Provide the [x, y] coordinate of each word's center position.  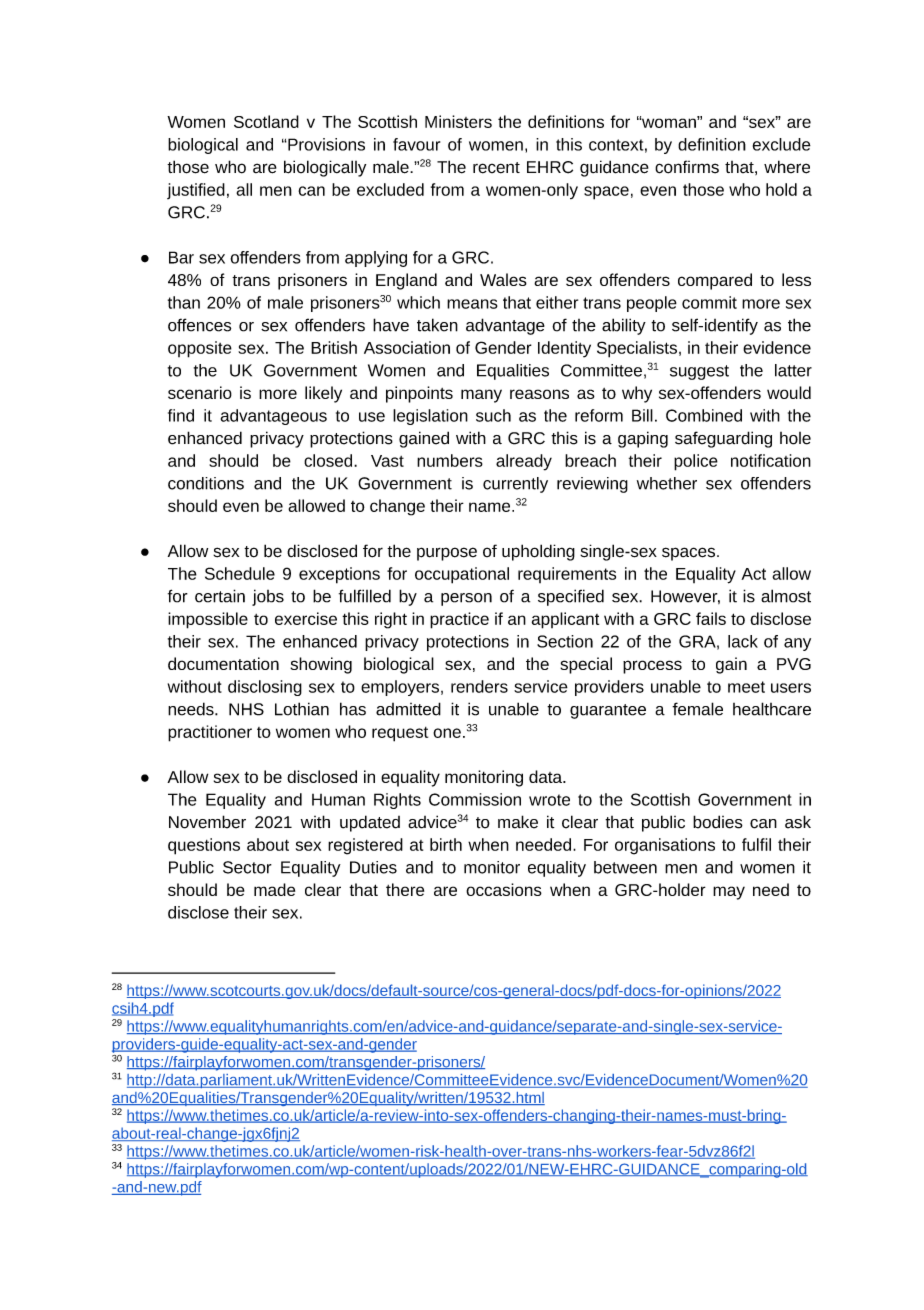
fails [711, 618]
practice [459, 620]
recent [496, 168]
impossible [208, 620]
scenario [200, 392]
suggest [699, 372]
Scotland [266, 121]
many [481, 396]
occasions [504, 889]
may [729, 893]
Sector [247, 867]
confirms [687, 167]
